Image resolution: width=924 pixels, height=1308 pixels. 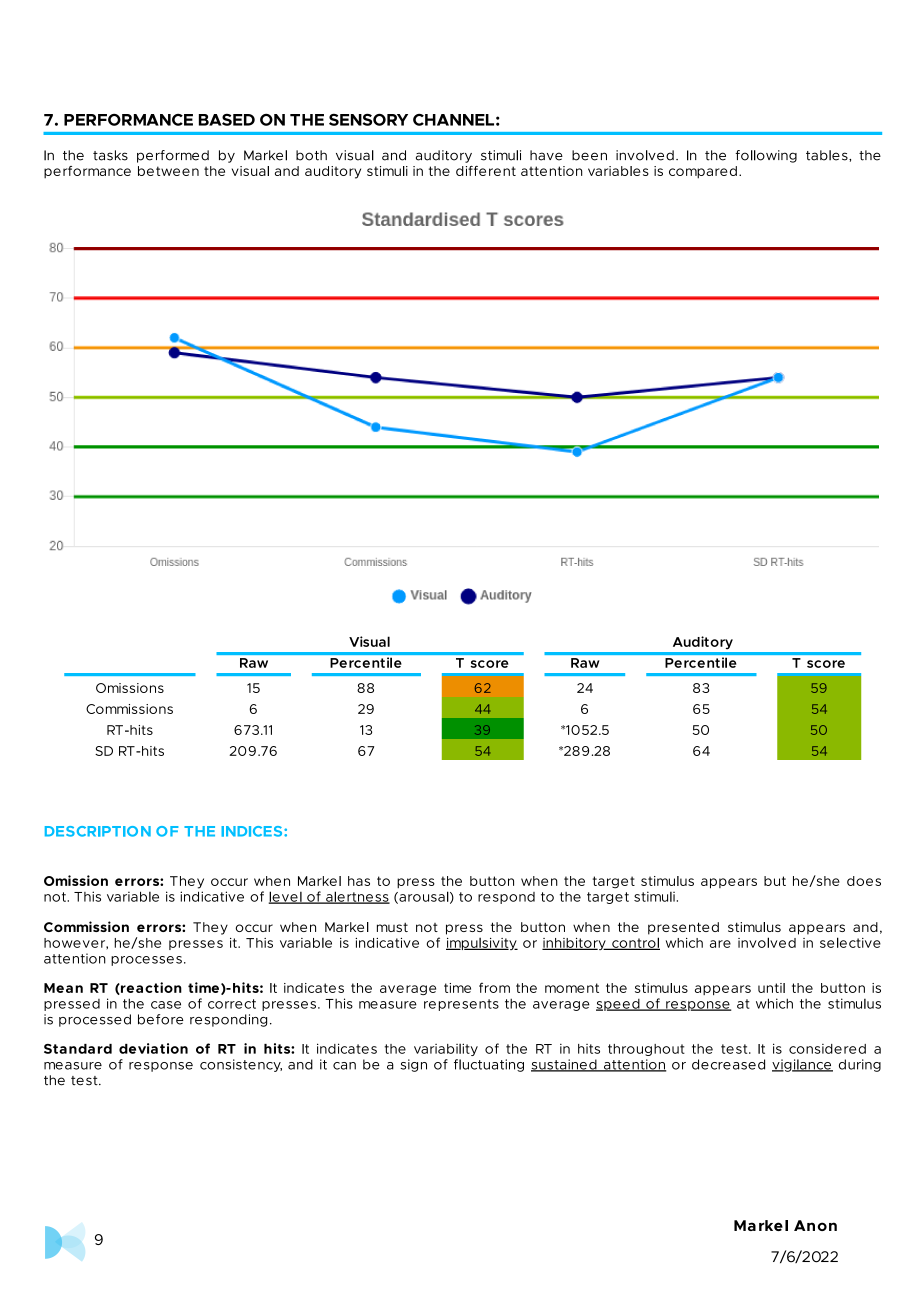 What do you see at coordinates (815, 1225) in the screenshot?
I see `Anon` at bounding box center [815, 1225].
